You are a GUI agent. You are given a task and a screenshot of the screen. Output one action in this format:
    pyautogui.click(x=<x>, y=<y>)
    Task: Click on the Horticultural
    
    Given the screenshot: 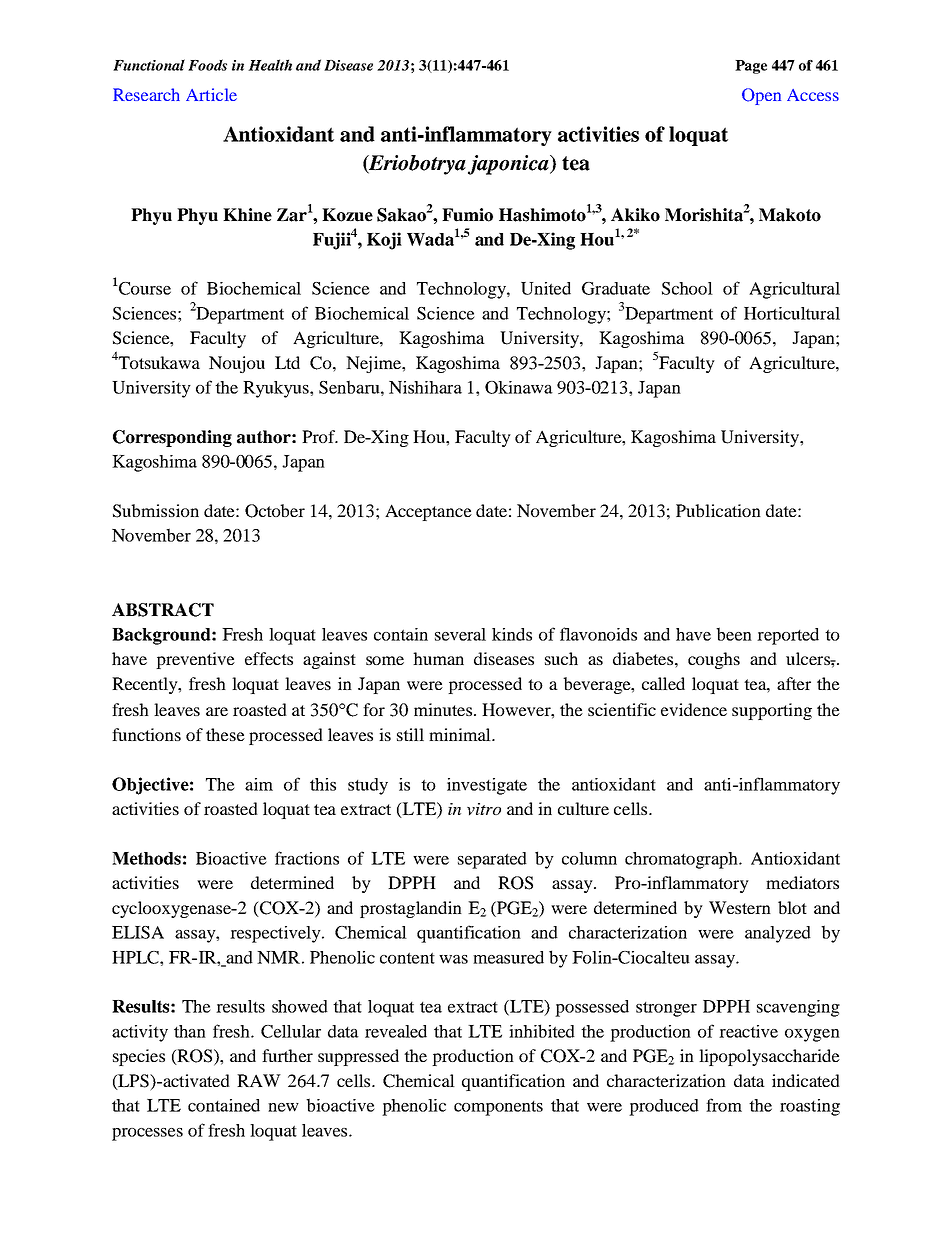 What is the action you would take?
    pyautogui.click(x=792, y=313)
